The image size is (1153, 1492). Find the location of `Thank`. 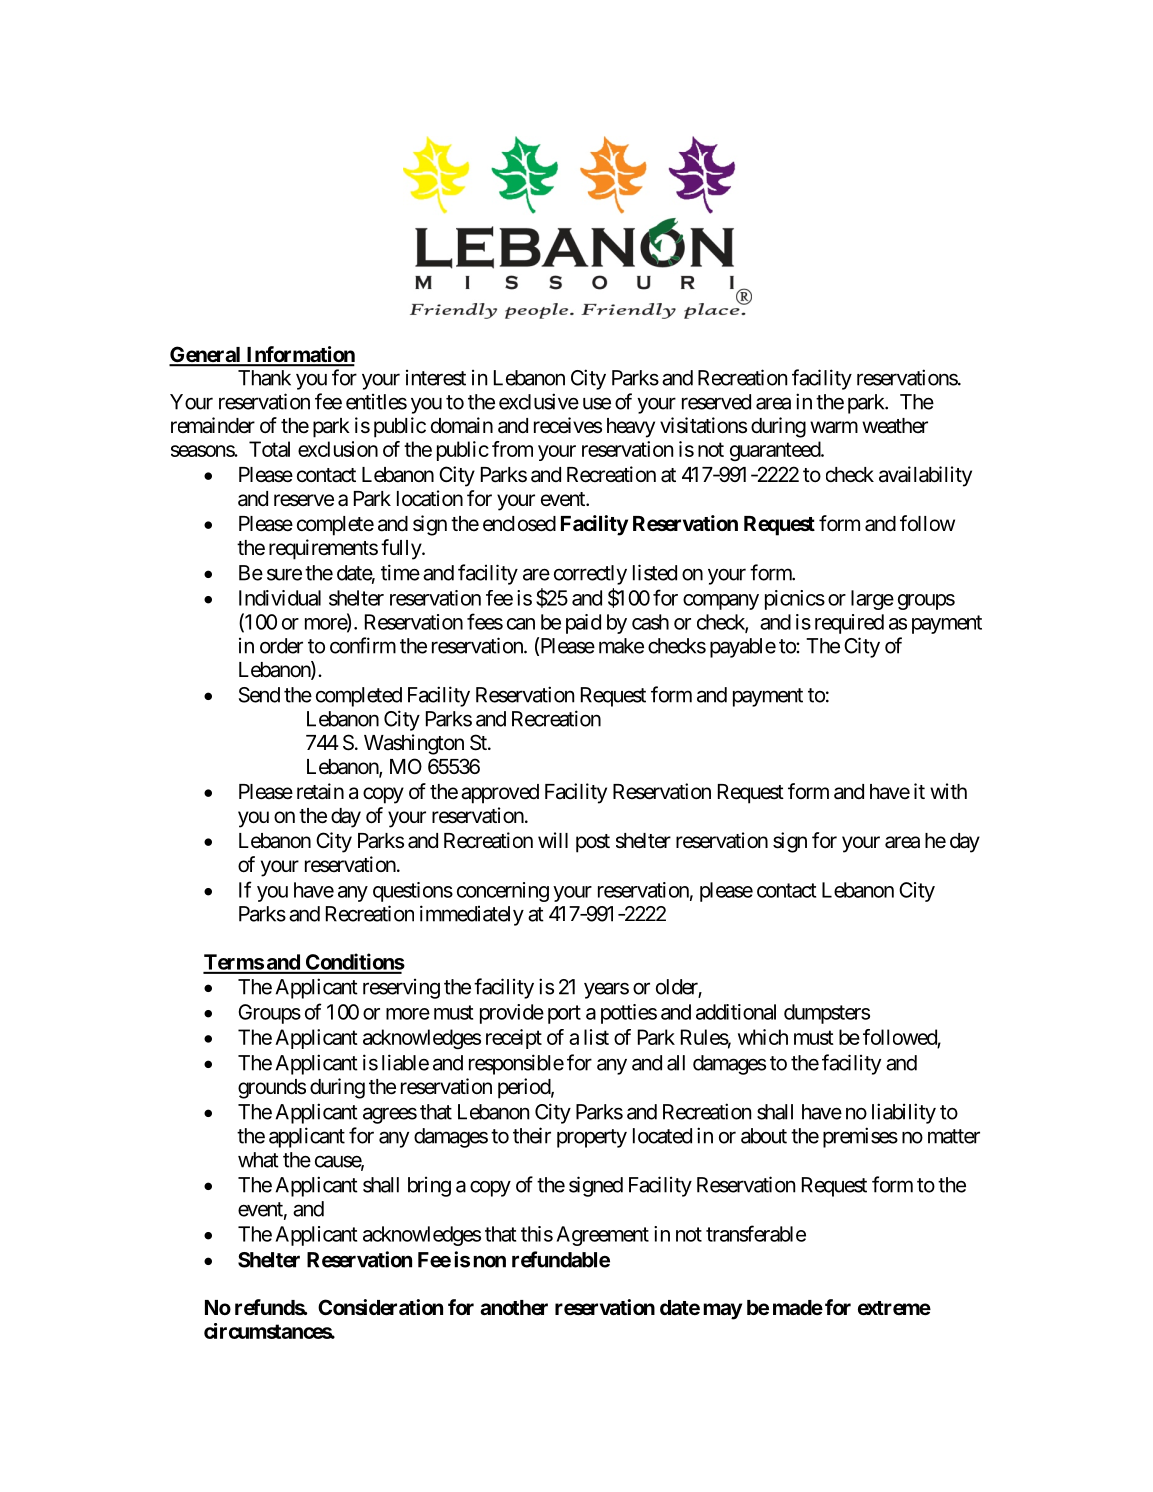

Thank is located at coordinates (264, 378).
